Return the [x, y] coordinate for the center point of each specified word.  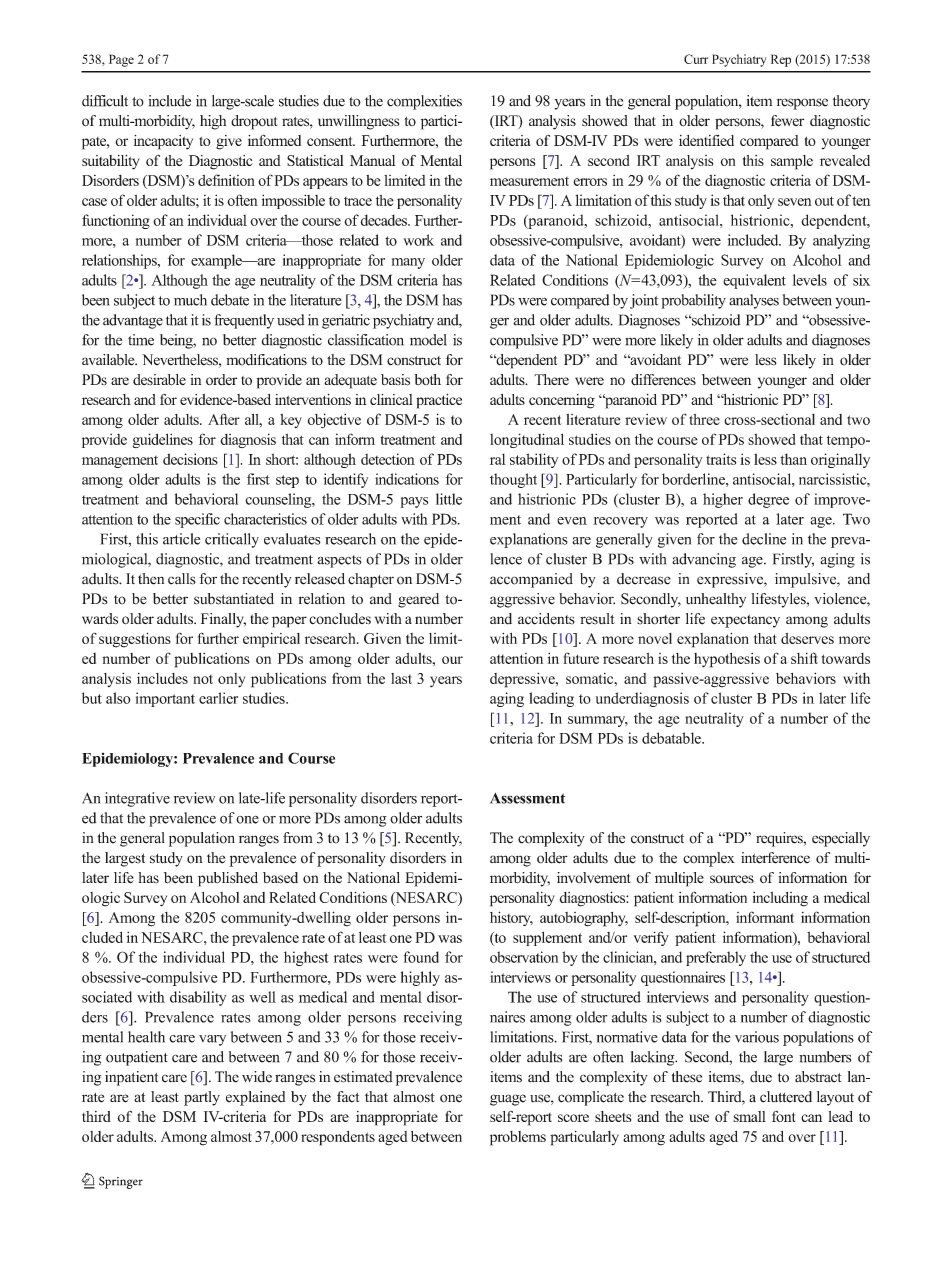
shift [804, 658]
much [190, 300]
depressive [523, 680]
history [511, 918]
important [165, 699]
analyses [754, 301]
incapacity [163, 142]
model [428, 340]
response [802, 104]
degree [768, 500]
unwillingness [358, 122]
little [449, 499]
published [228, 879]
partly [202, 1098]
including [780, 899]
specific [197, 520]
